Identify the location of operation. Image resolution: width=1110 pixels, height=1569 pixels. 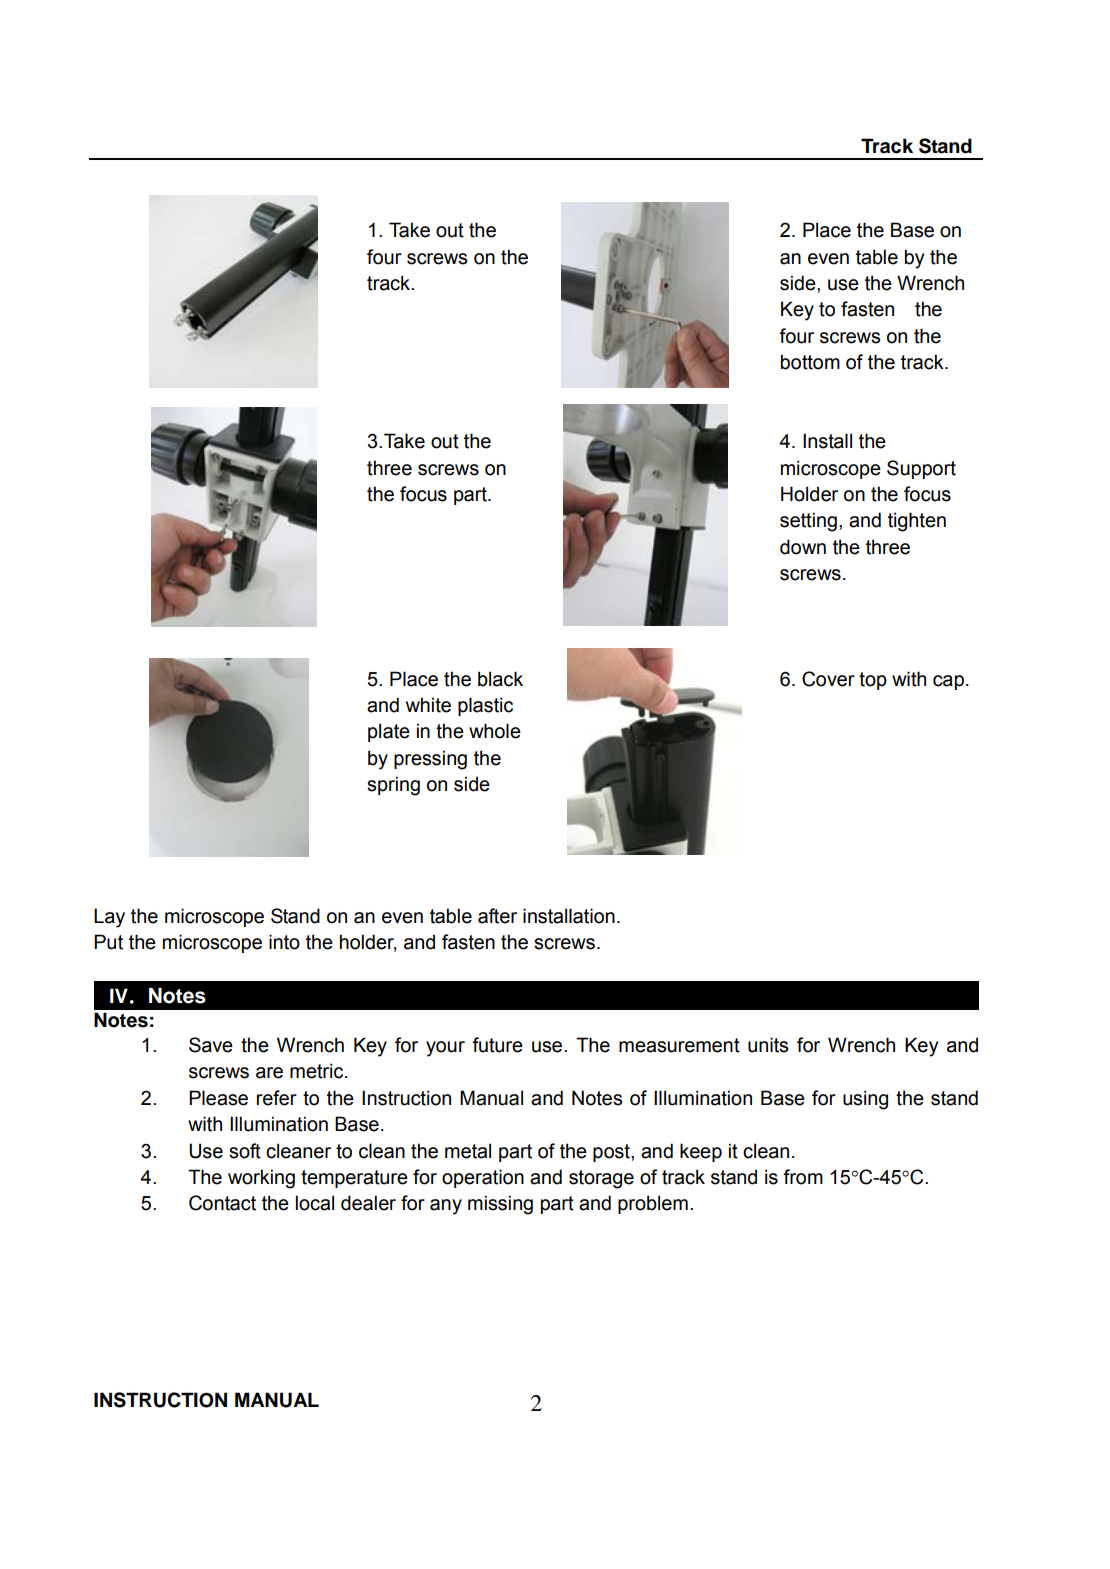
(483, 1178).
